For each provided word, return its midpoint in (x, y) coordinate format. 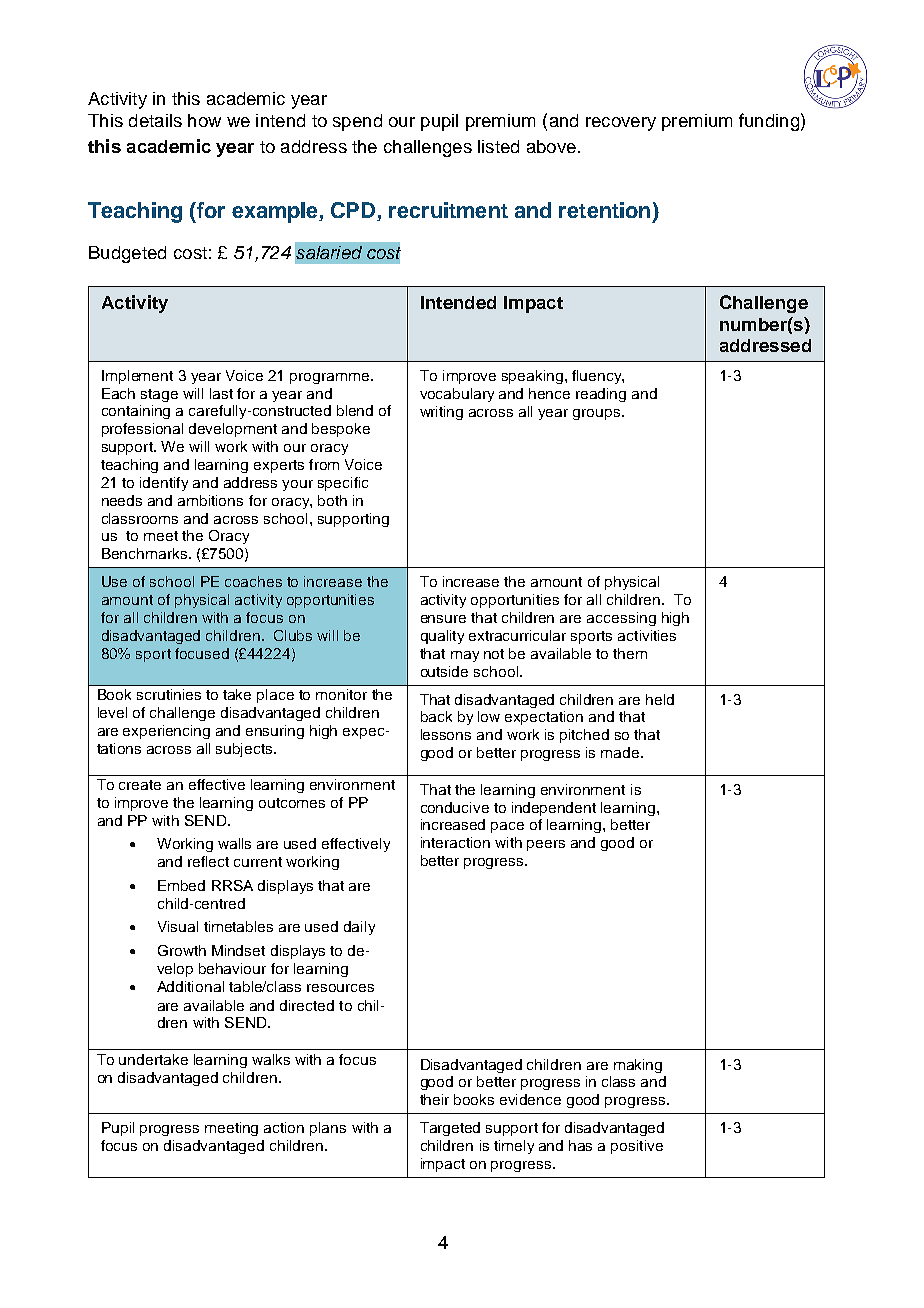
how (204, 120)
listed (498, 146)
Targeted (450, 1129)
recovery (621, 124)
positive (637, 1147)
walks (271, 1059)
